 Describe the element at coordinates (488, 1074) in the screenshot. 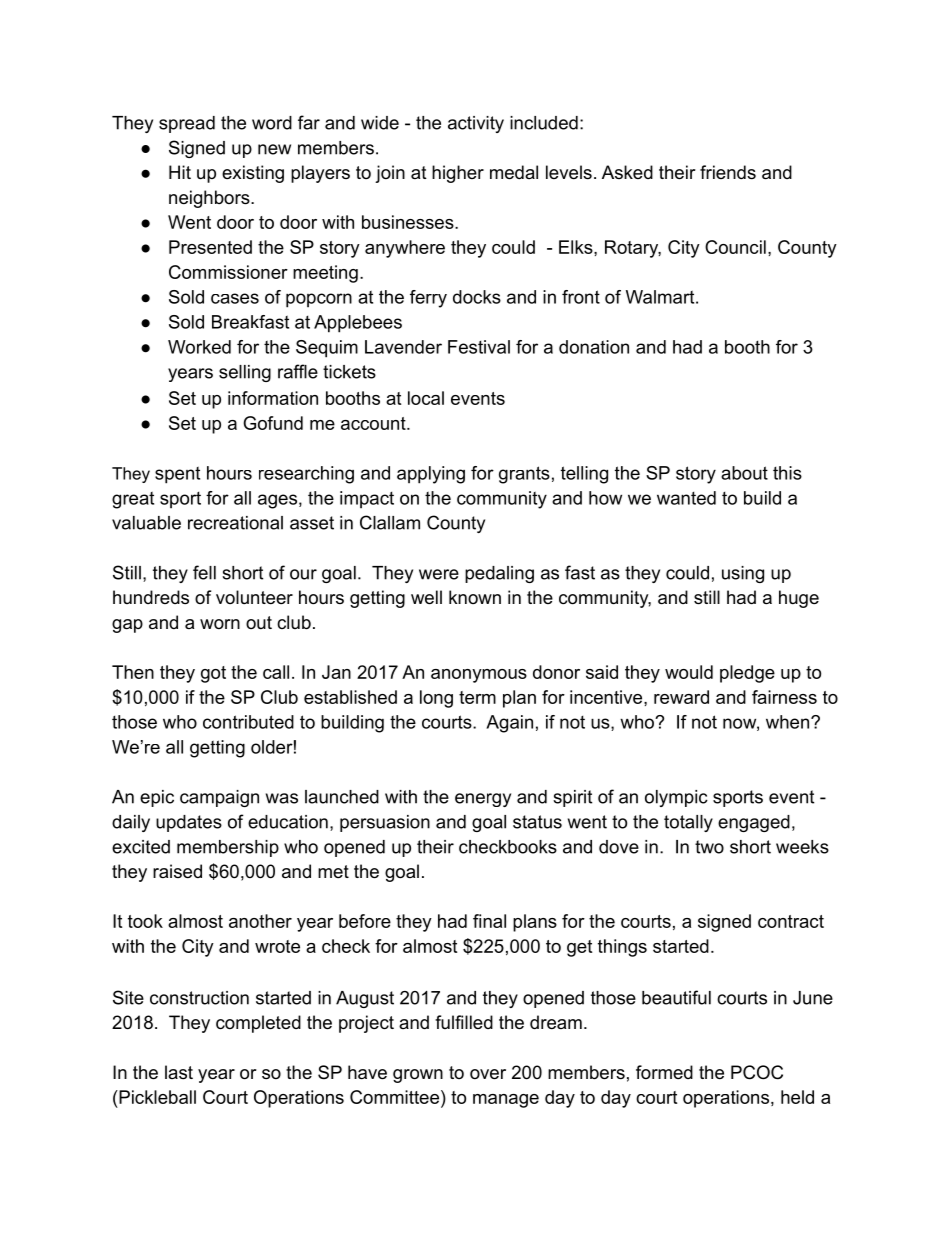

I see `over` at that location.
